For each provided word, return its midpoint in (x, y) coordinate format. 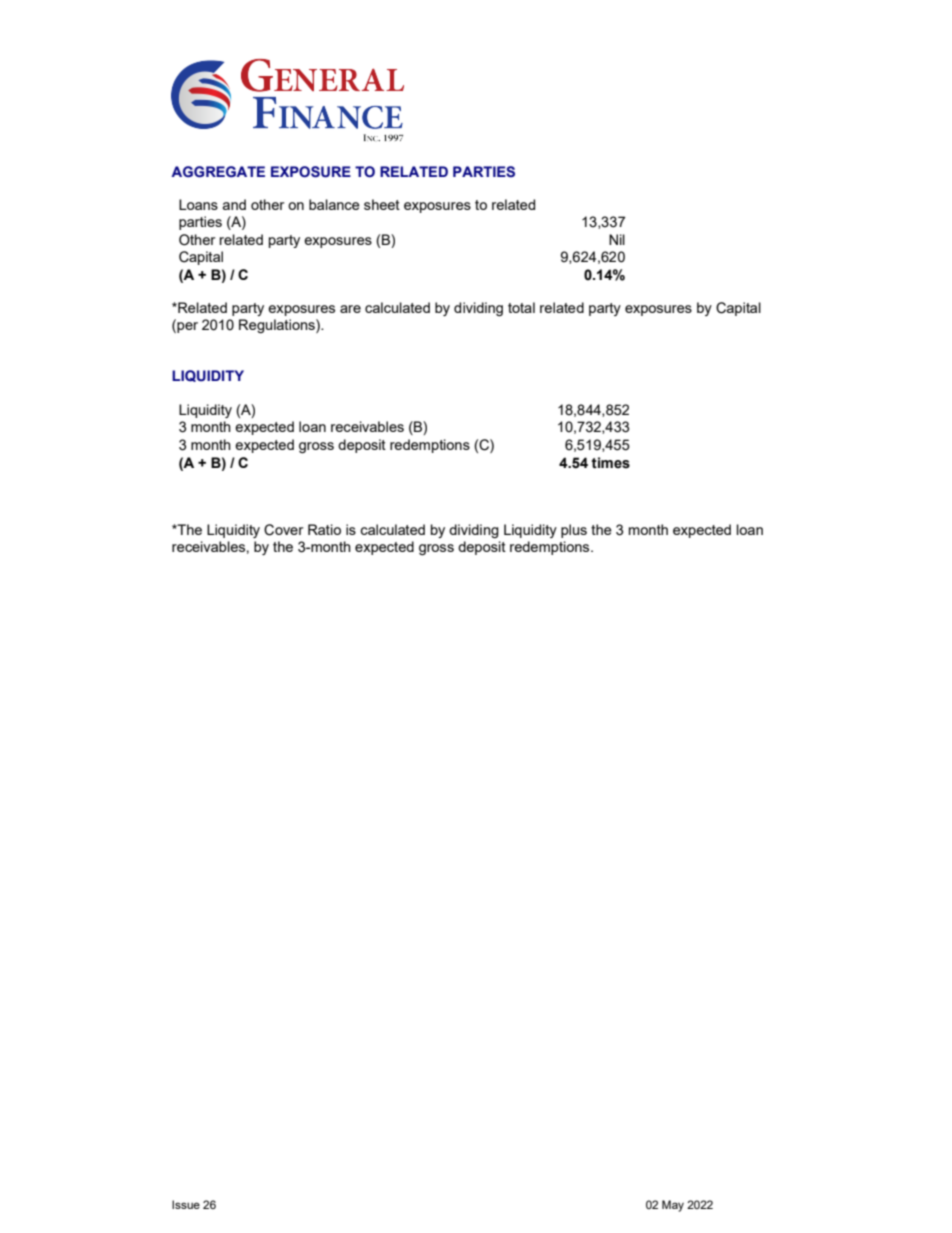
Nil (617, 239)
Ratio (324, 529)
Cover (283, 530)
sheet (382, 204)
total (521, 307)
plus (574, 531)
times (610, 463)
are (350, 309)
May (673, 1206)
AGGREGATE (218, 172)
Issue (186, 1204)
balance (334, 204)
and (234, 204)
